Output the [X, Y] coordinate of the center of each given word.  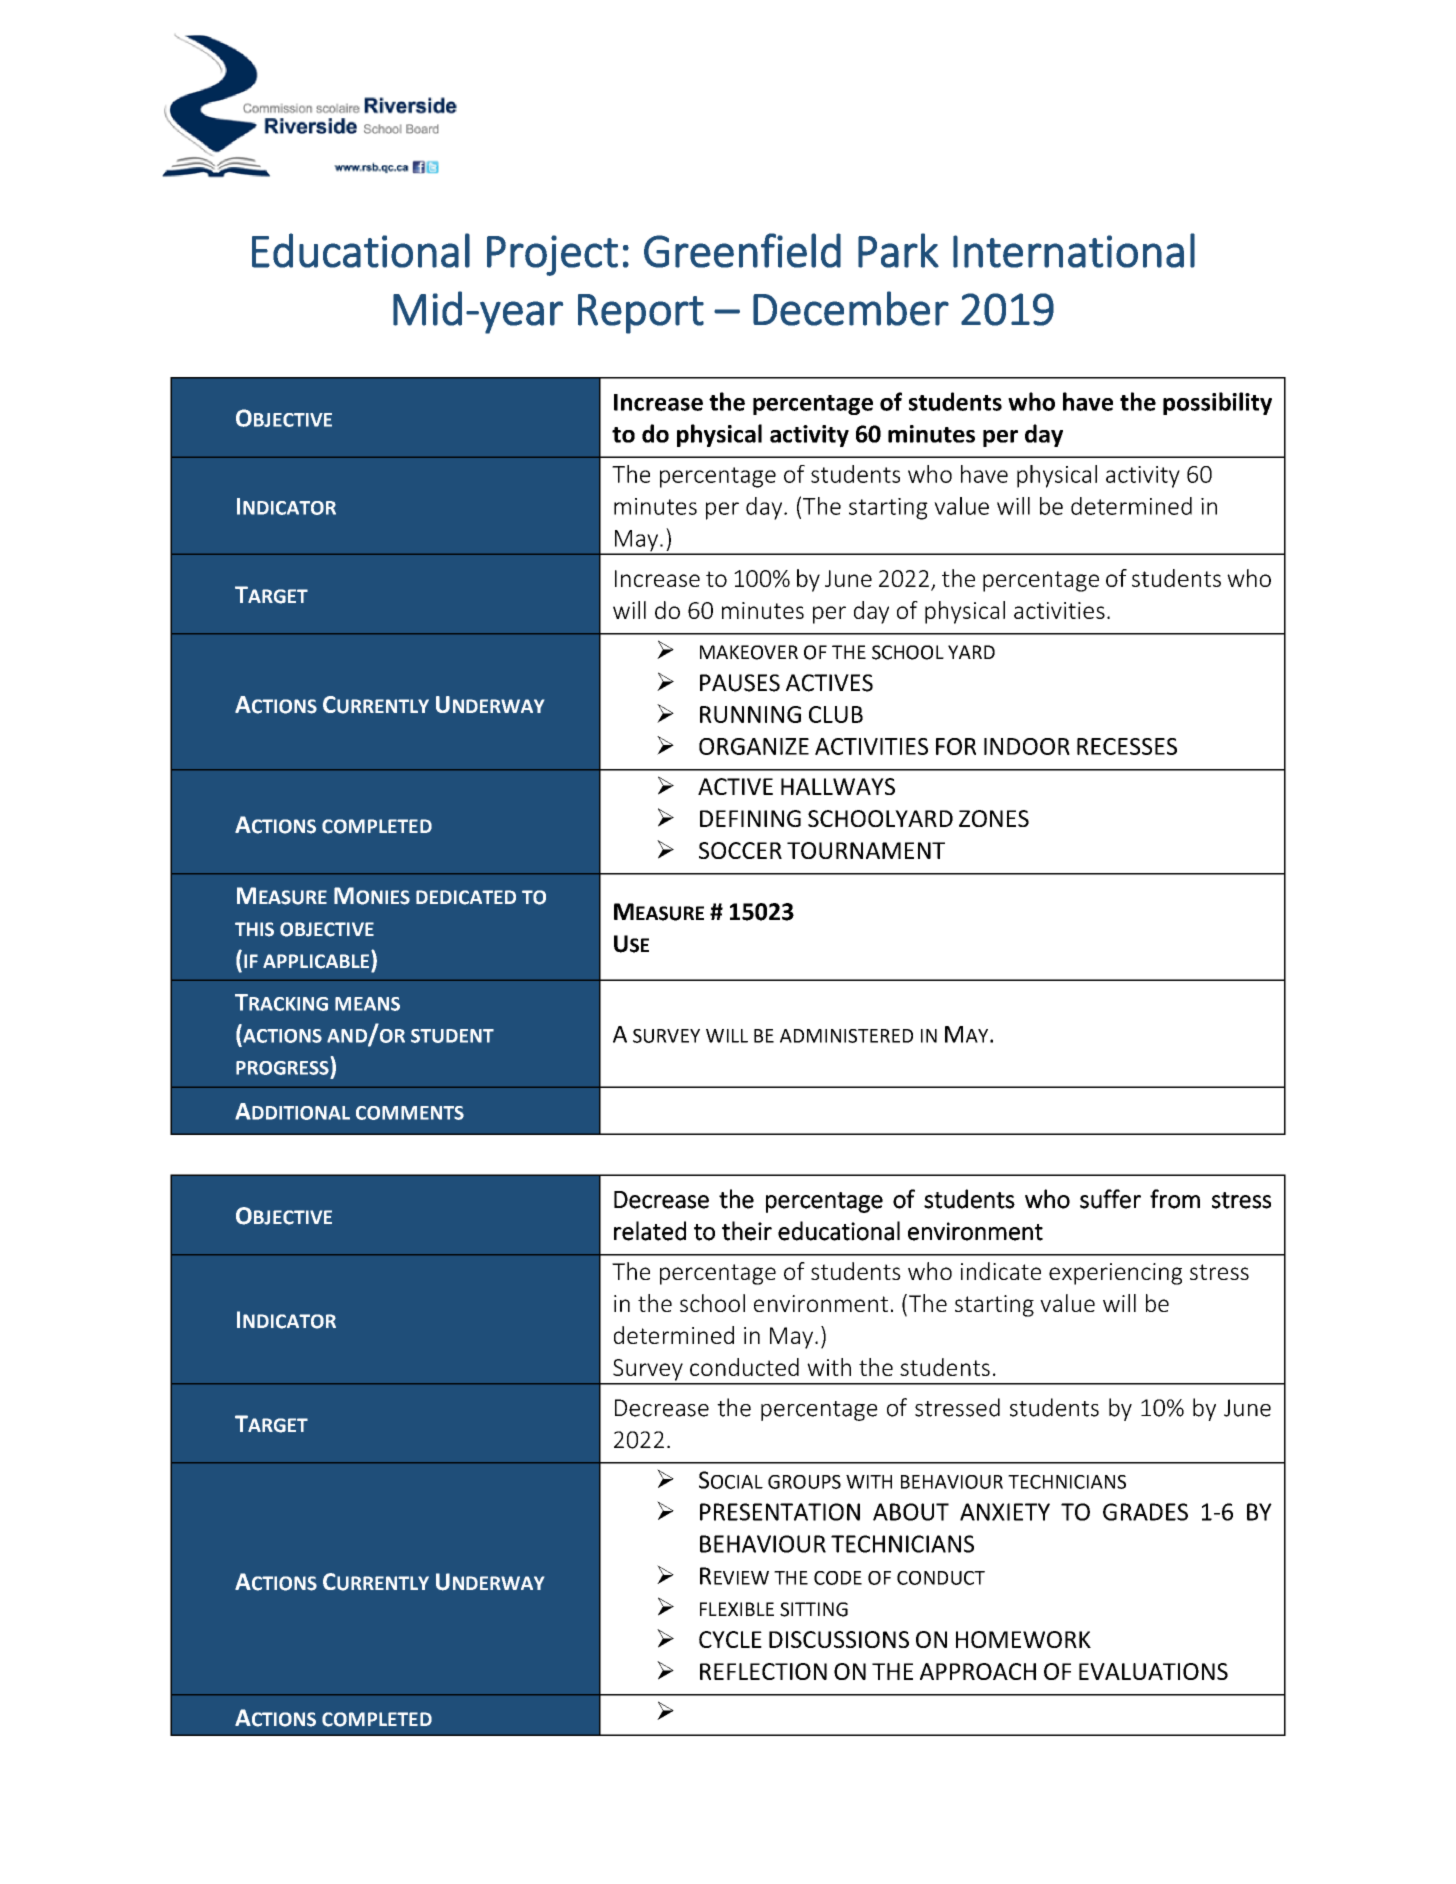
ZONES [994, 818]
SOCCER [740, 850]
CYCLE [730, 1639]
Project [552, 255]
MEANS [367, 1004]
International [1074, 250]
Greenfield [742, 250]
